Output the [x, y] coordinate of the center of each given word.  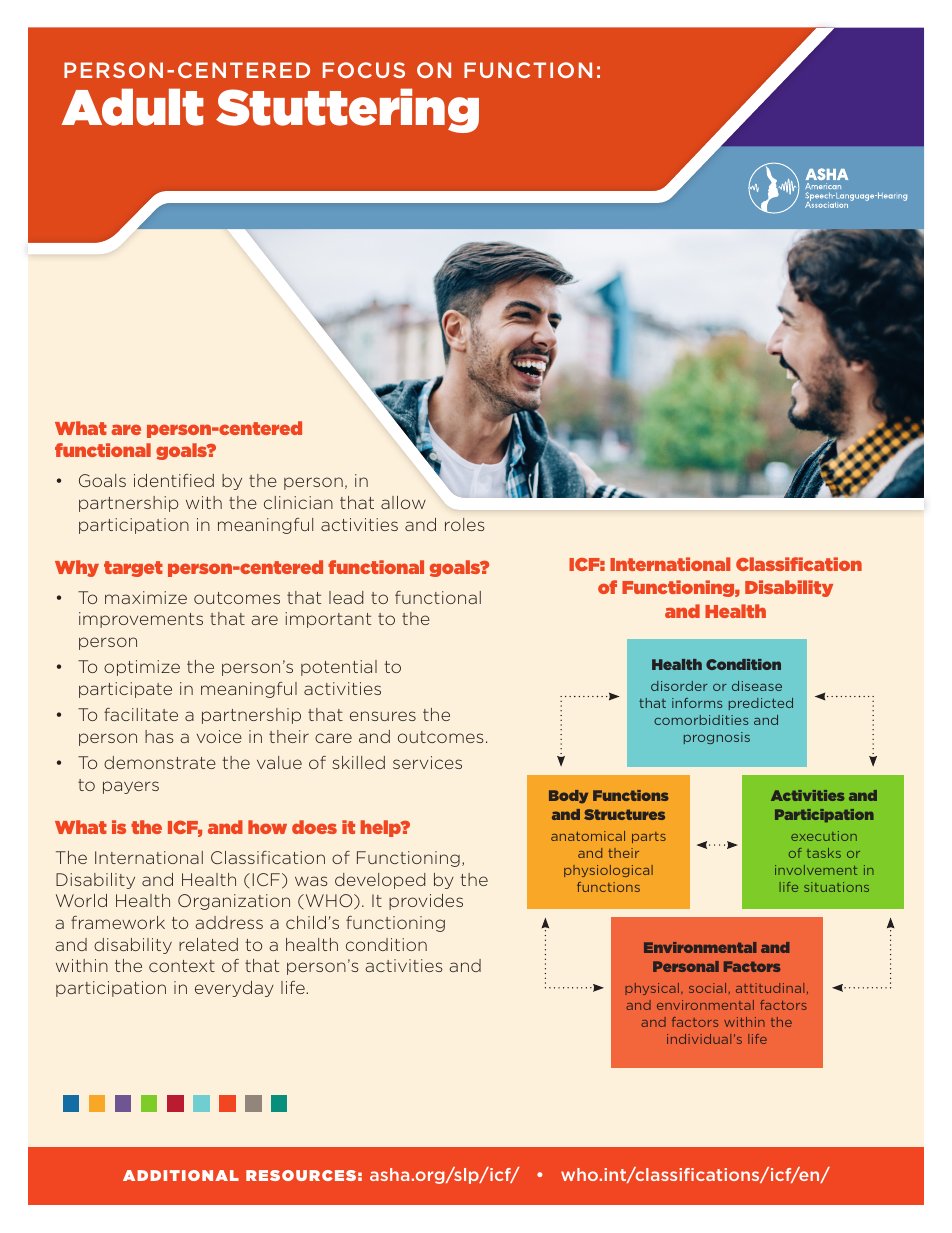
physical [653, 989]
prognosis [717, 738]
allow [403, 502]
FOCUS [364, 70]
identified [174, 480]
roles [465, 524]
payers [131, 787]
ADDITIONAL [181, 1175]
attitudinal [770, 988]
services [427, 762]
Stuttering [347, 110]
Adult [132, 107]
